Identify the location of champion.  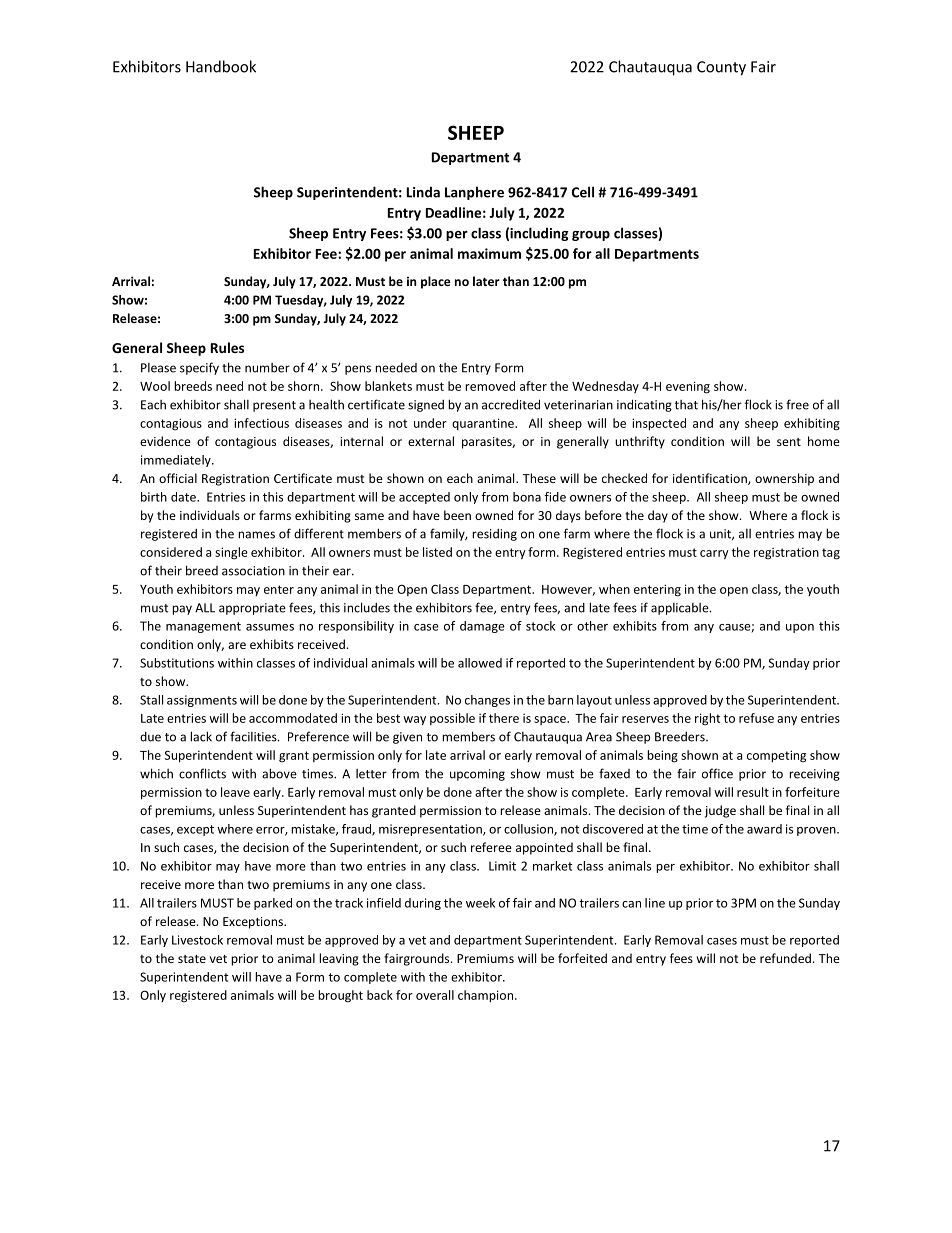
(485, 996).
